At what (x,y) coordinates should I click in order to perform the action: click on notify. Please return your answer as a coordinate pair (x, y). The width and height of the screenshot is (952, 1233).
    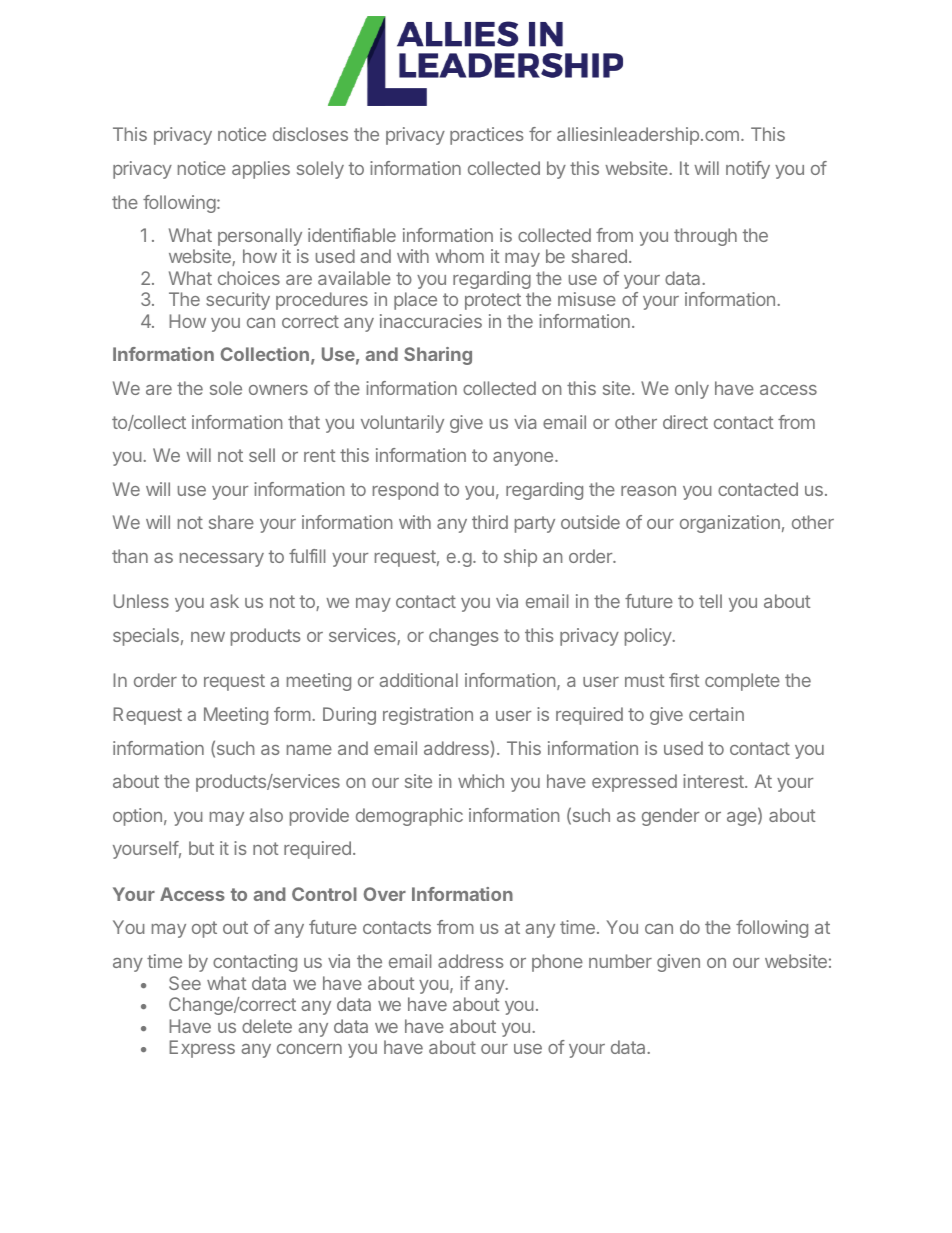
    Looking at the image, I should click on (748, 170).
